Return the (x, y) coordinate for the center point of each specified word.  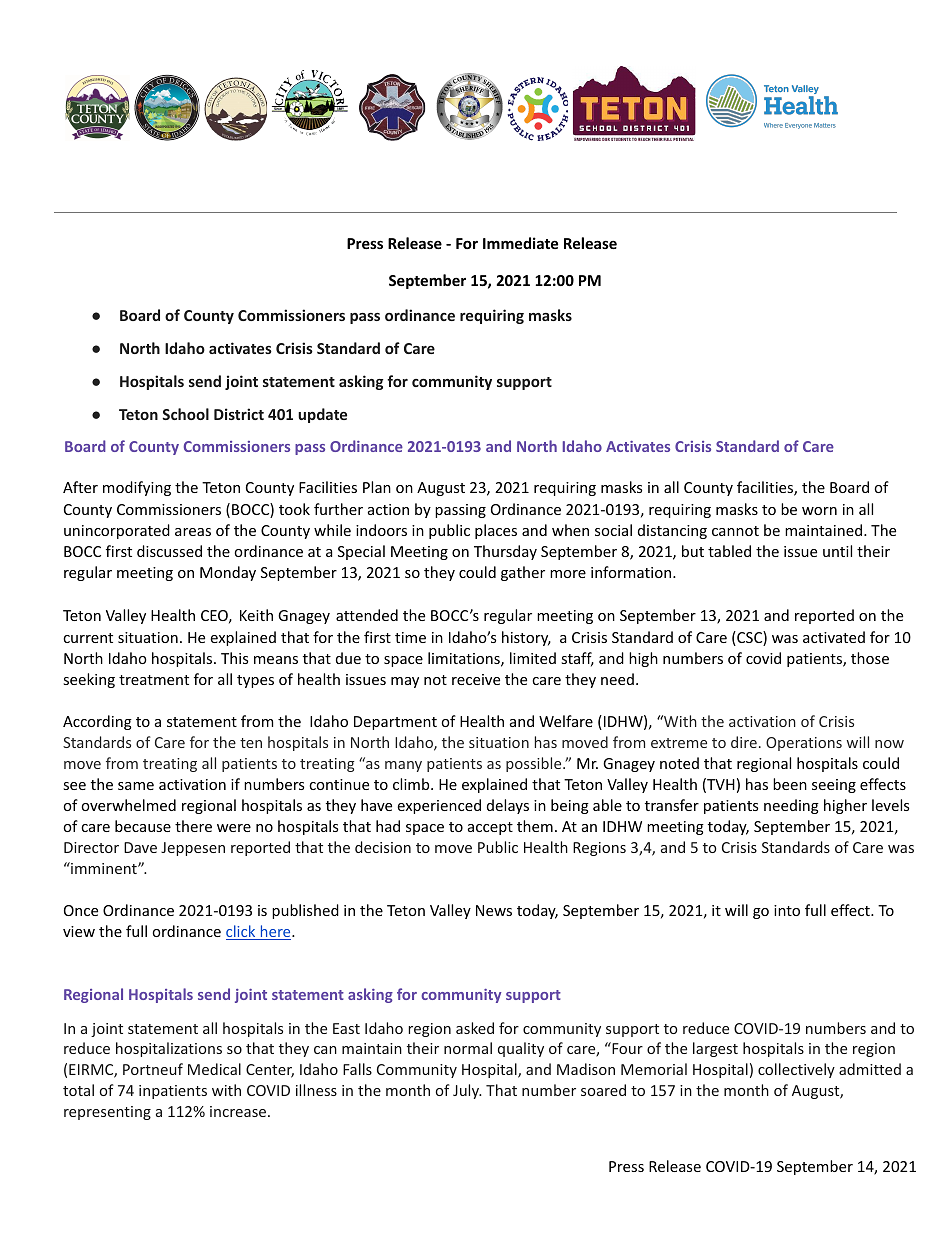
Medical (214, 1069)
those (870, 658)
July (467, 1091)
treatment (154, 680)
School (185, 414)
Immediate (520, 243)
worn (819, 511)
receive (476, 679)
